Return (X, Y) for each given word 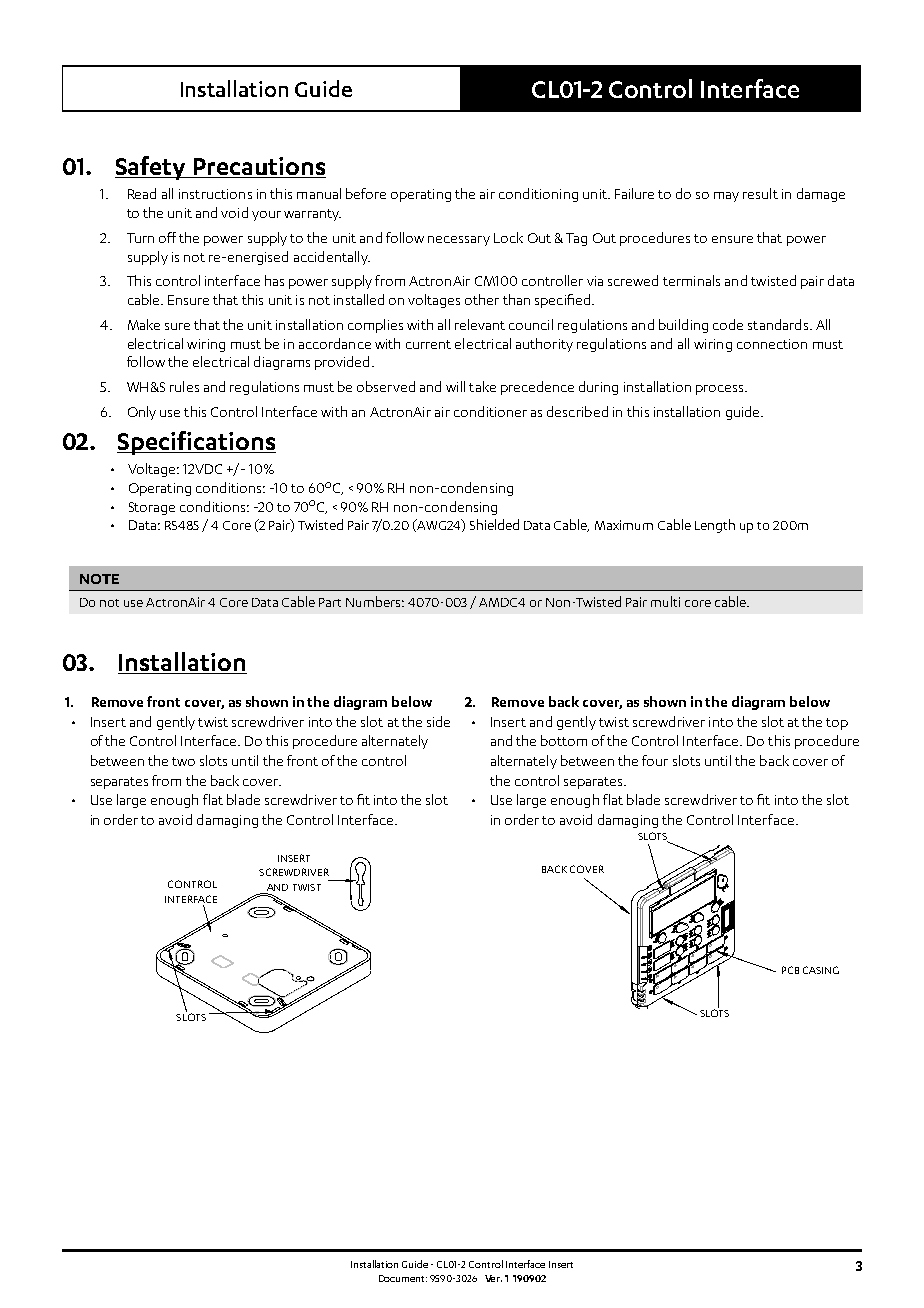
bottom (564, 740)
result (760, 193)
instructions (215, 194)
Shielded (494, 524)
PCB (790, 970)
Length (715, 526)
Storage (152, 508)
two (183, 761)
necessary (459, 241)
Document (403, 1278)
